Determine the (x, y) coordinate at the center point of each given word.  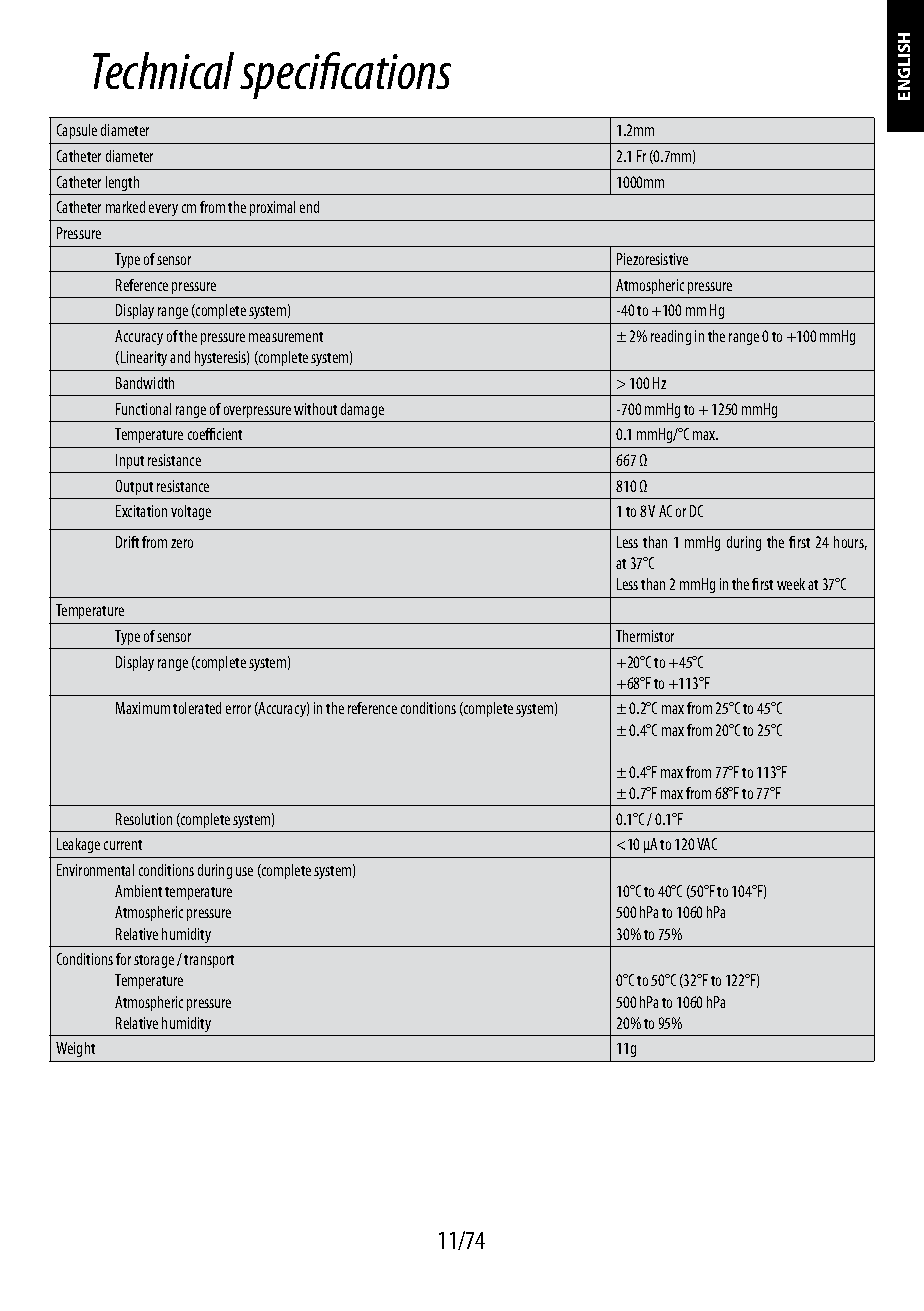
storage (154, 961)
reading (671, 337)
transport (209, 961)
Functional (143, 409)
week (791, 584)
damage (362, 410)
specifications (345, 75)
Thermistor (645, 636)
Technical (163, 70)
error (238, 709)
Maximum (143, 708)
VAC (707, 844)
